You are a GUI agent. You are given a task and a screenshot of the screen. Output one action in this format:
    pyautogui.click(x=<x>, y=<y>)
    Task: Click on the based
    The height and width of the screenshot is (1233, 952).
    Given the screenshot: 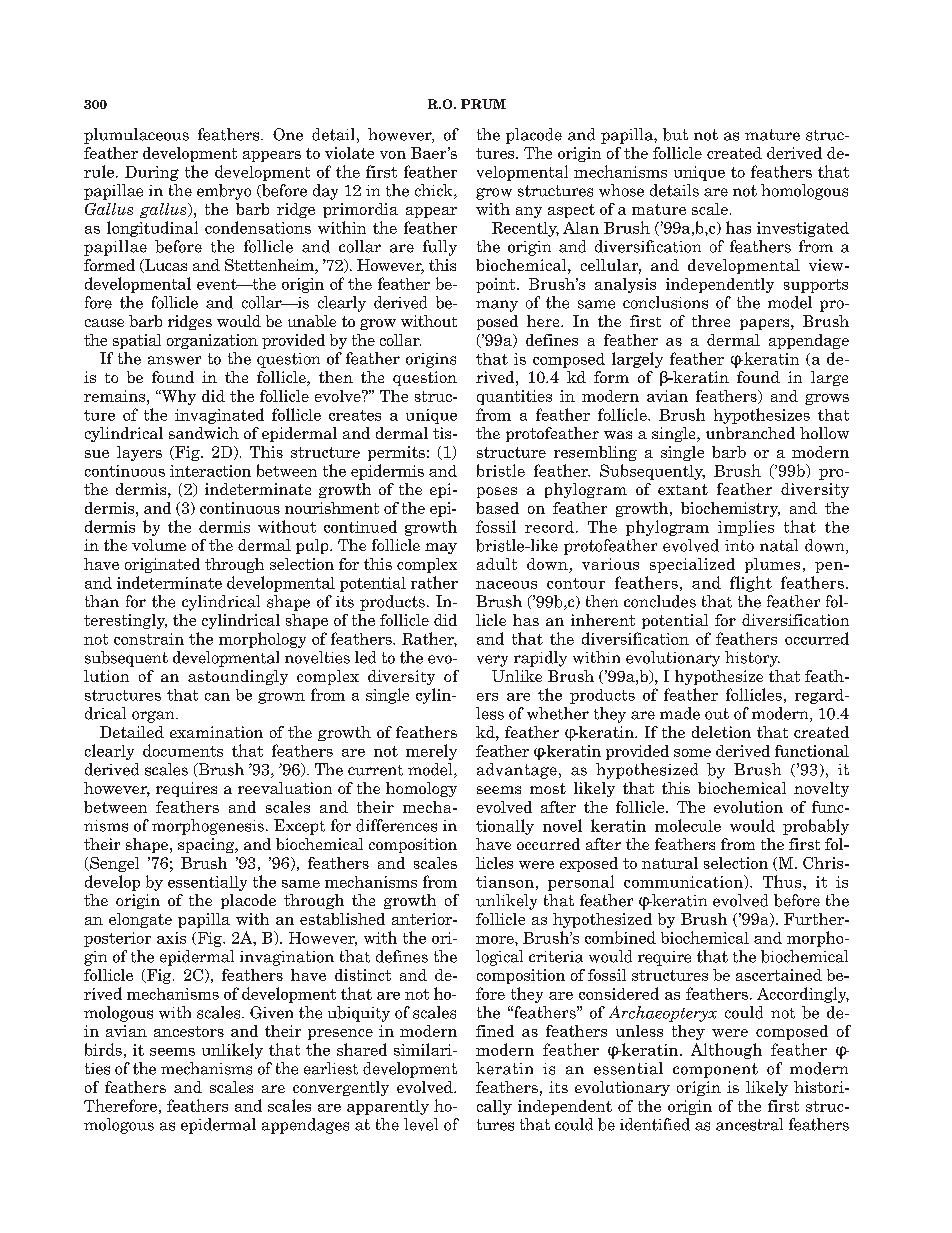 What is the action you would take?
    pyautogui.click(x=497, y=508)
